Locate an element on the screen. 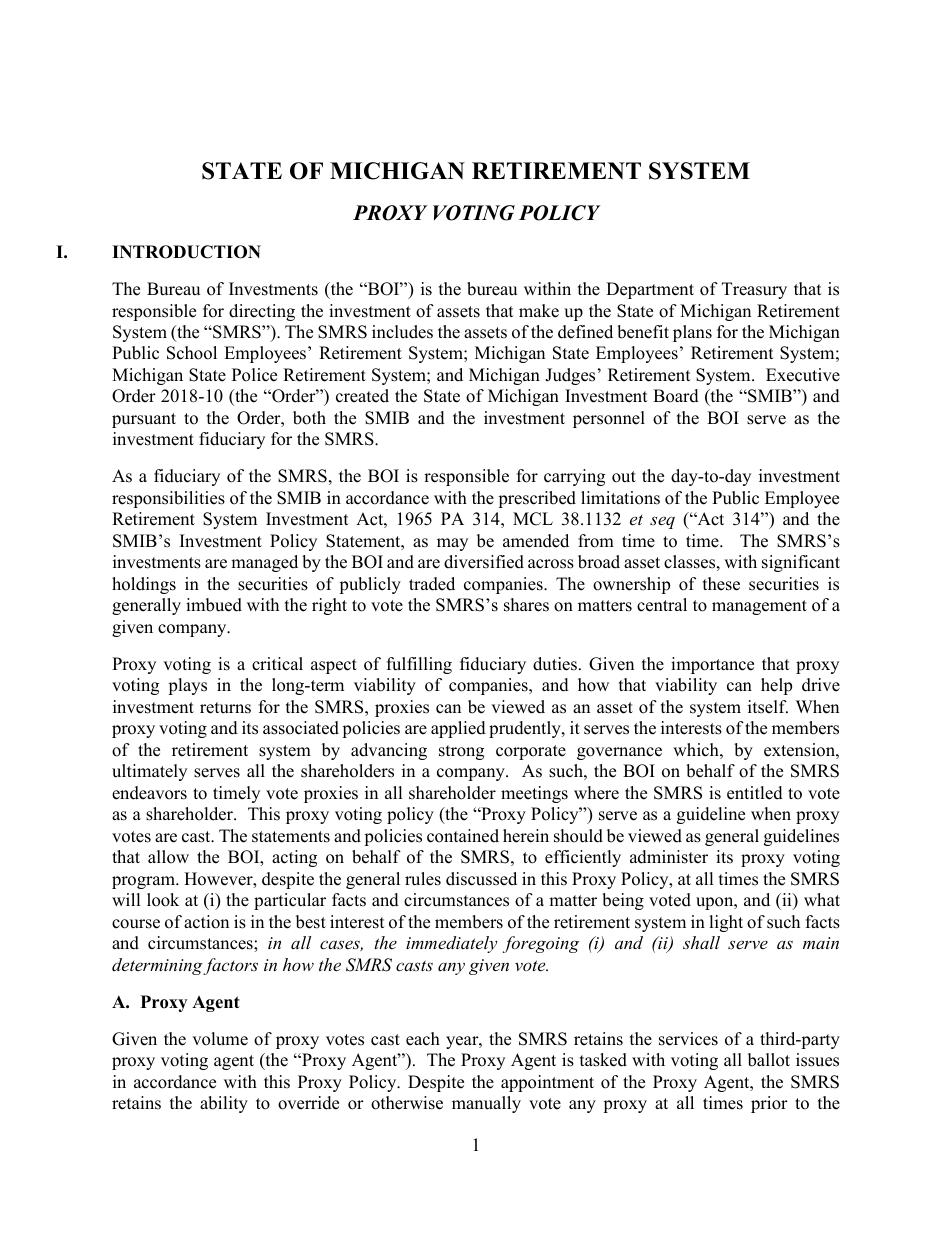 The height and width of the screenshot is (1233, 952). ballot is located at coordinates (769, 1060).
